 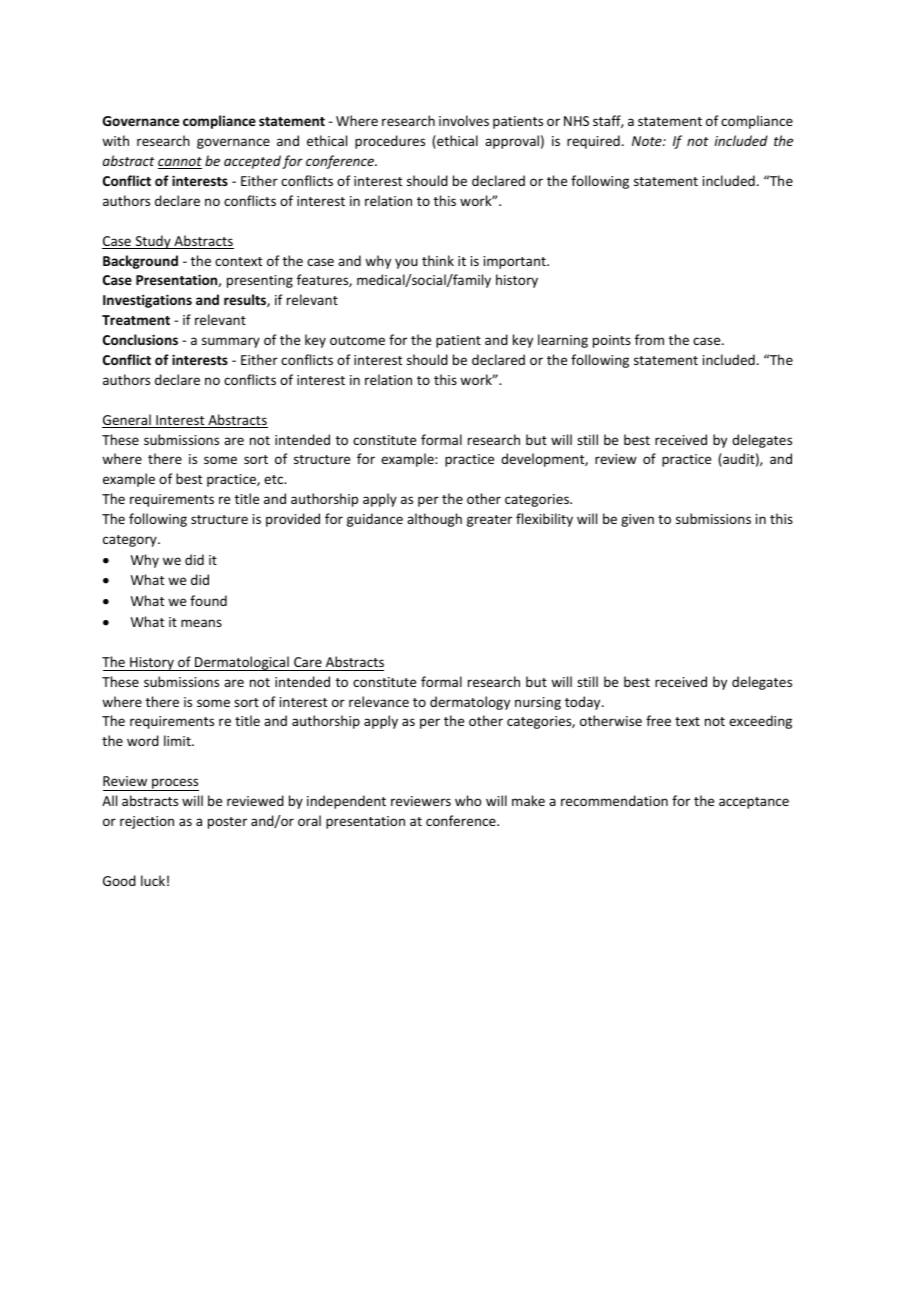 I want to click on dermatology, so click(x=470, y=703).
